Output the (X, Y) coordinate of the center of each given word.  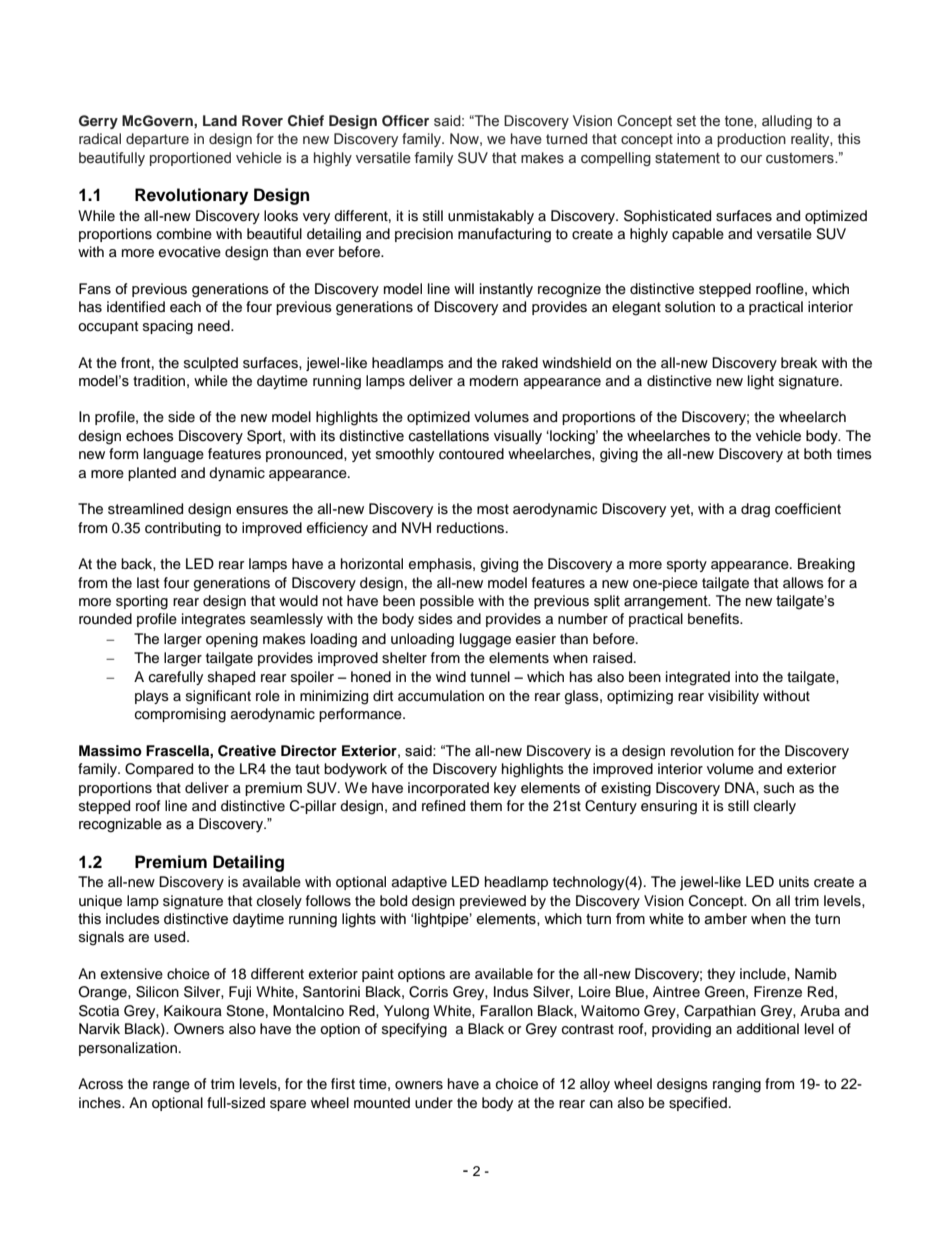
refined (443, 806)
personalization (128, 1049)
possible (447, 602)
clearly (775, 807)
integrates (214, 620)
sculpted (211, 364)
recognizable (120, 825)
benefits (714, 619)
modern (494, 381)
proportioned (190, 159)
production (751, 140)
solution (690, 307)
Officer (405, 121)
